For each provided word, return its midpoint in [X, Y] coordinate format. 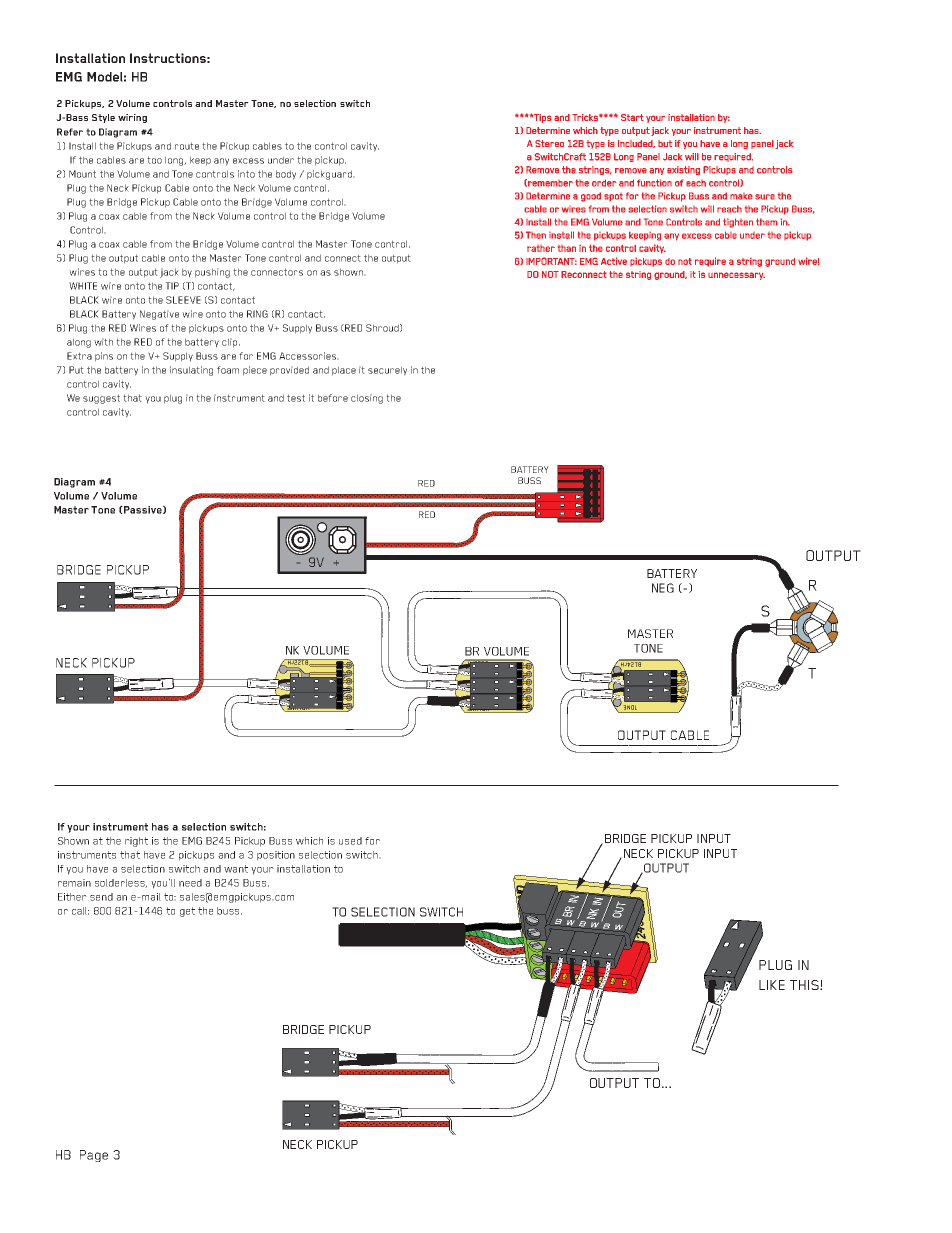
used [350, 841]
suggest [101, 399]
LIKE [772, 985]
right [136, 842]
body [286, 175]
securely [387, 371]
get [187, 912]
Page [94, 1156]
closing [367, 399]
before [333, 398]
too [154, 160]
